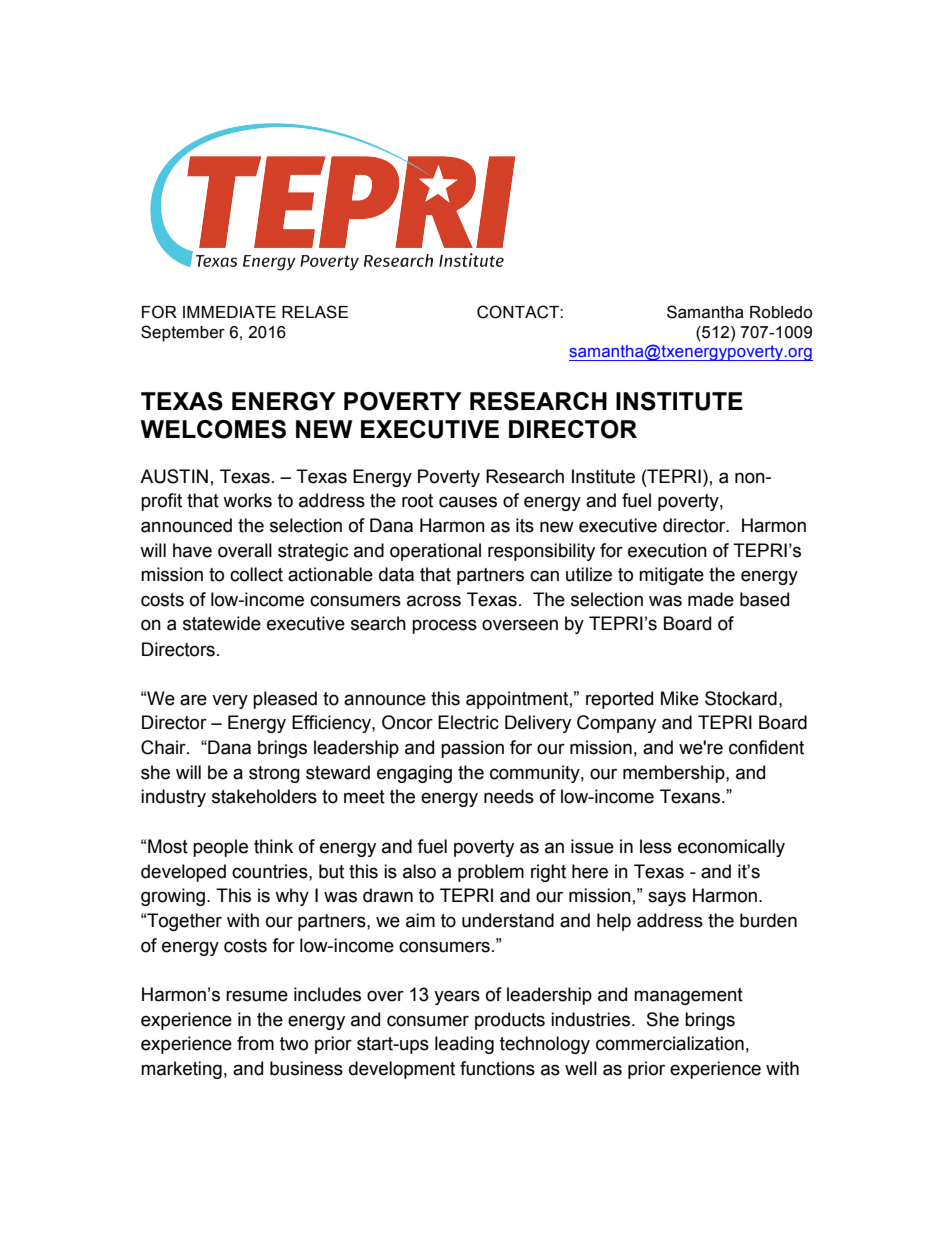 The height and width of the image is (1233, 952). Describe the element at coordinates (691, 796) in the image. I see `Texans` at that location.
